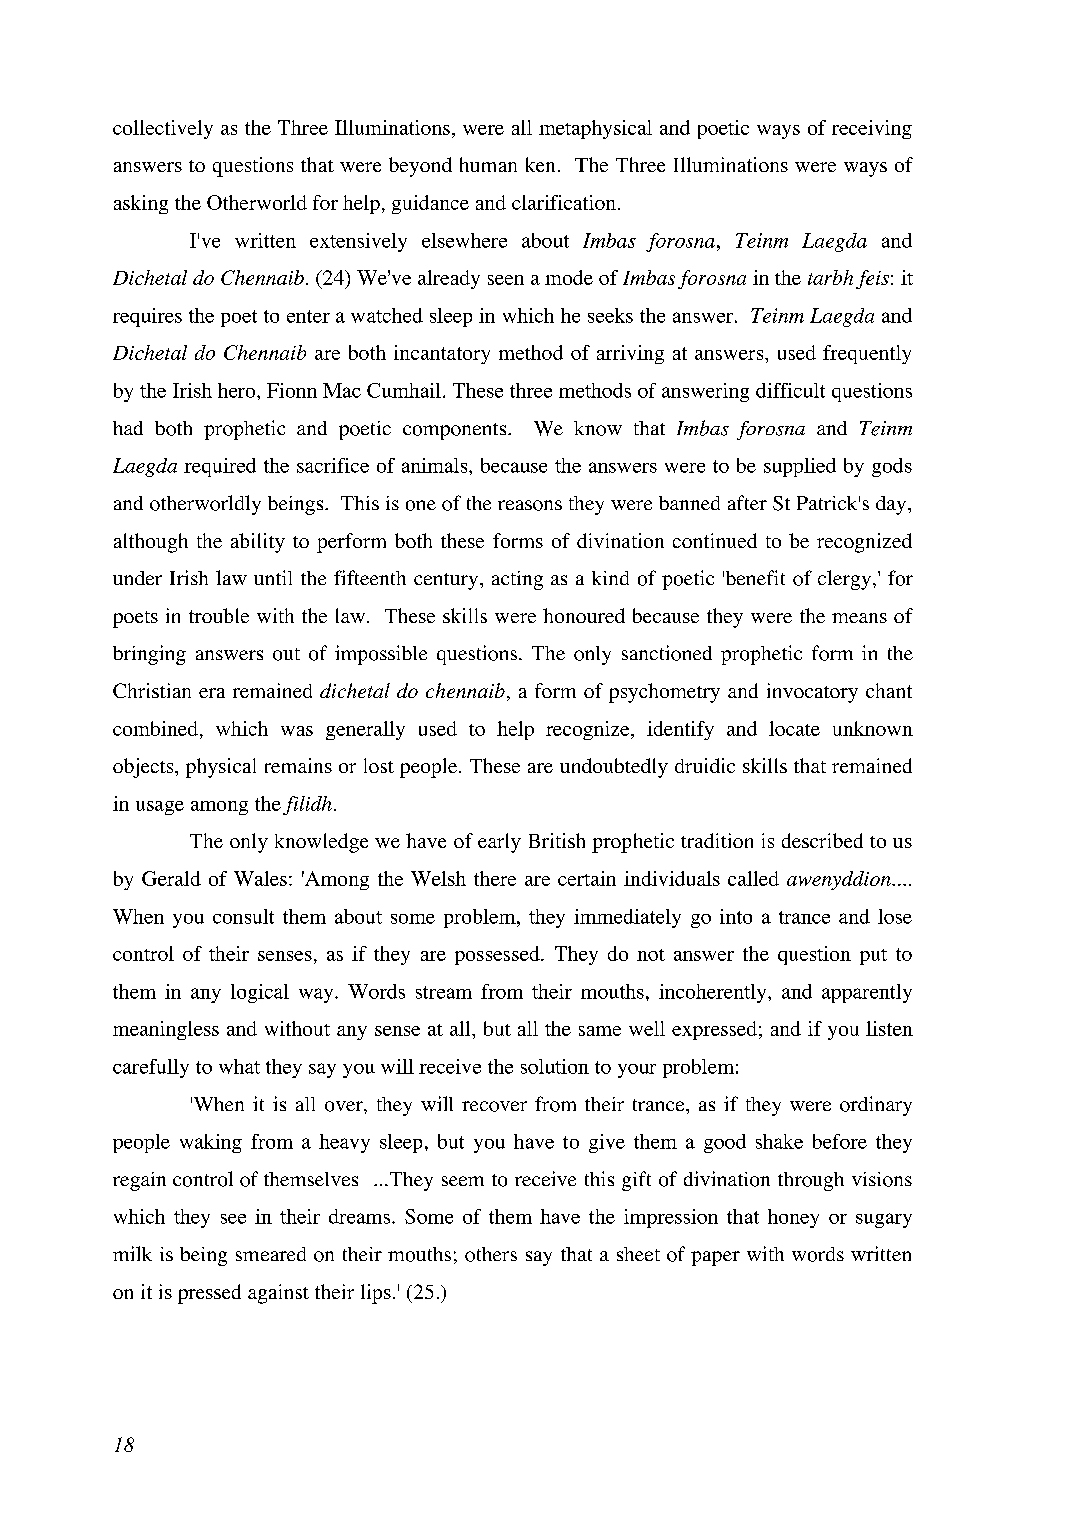 The height and width of the page is (1521, 1075). Describe the element at coordinates (260, 993) in the page. I see `logical` at that location.
